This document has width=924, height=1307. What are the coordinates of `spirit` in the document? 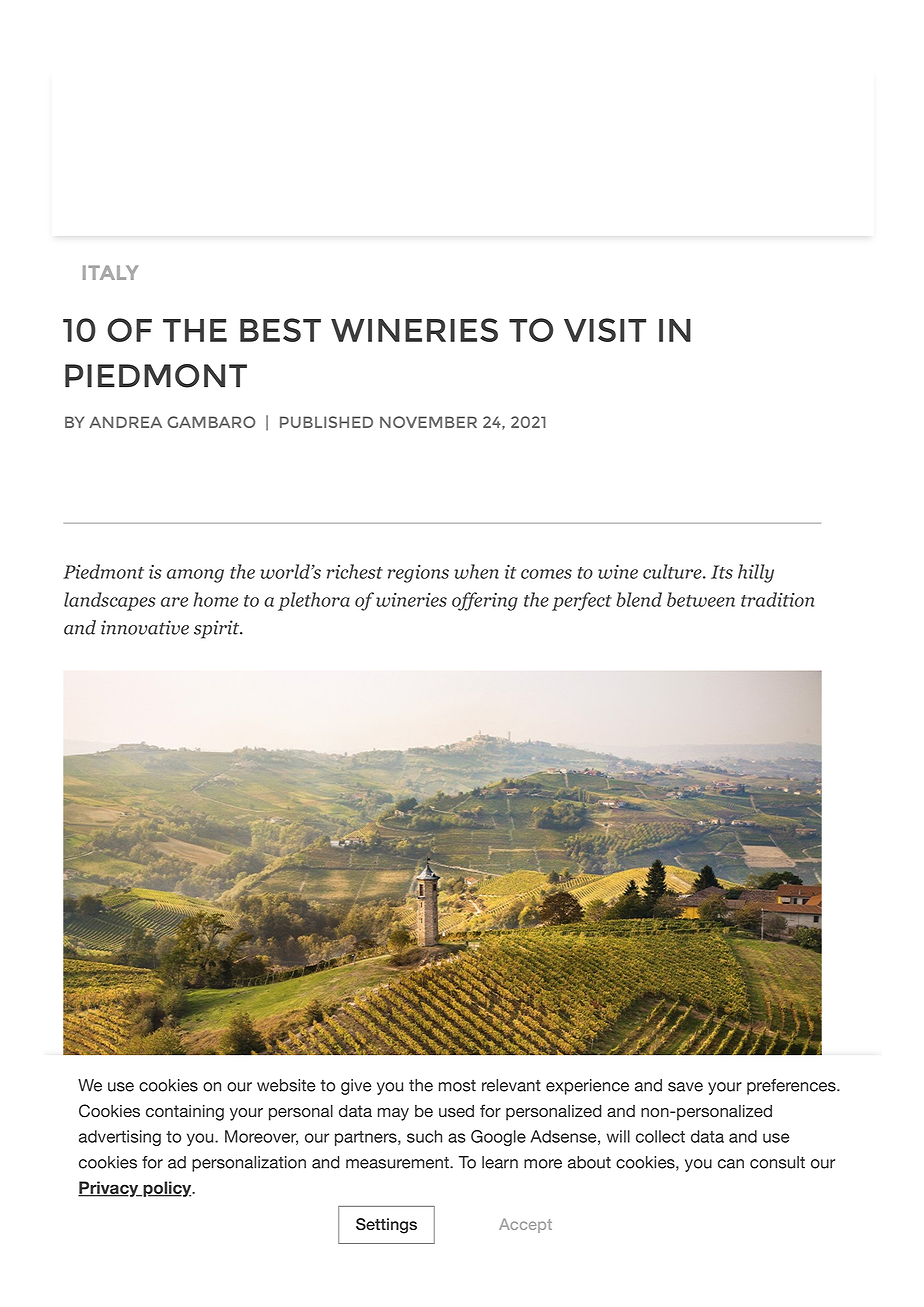 It's located at (218, 629).
